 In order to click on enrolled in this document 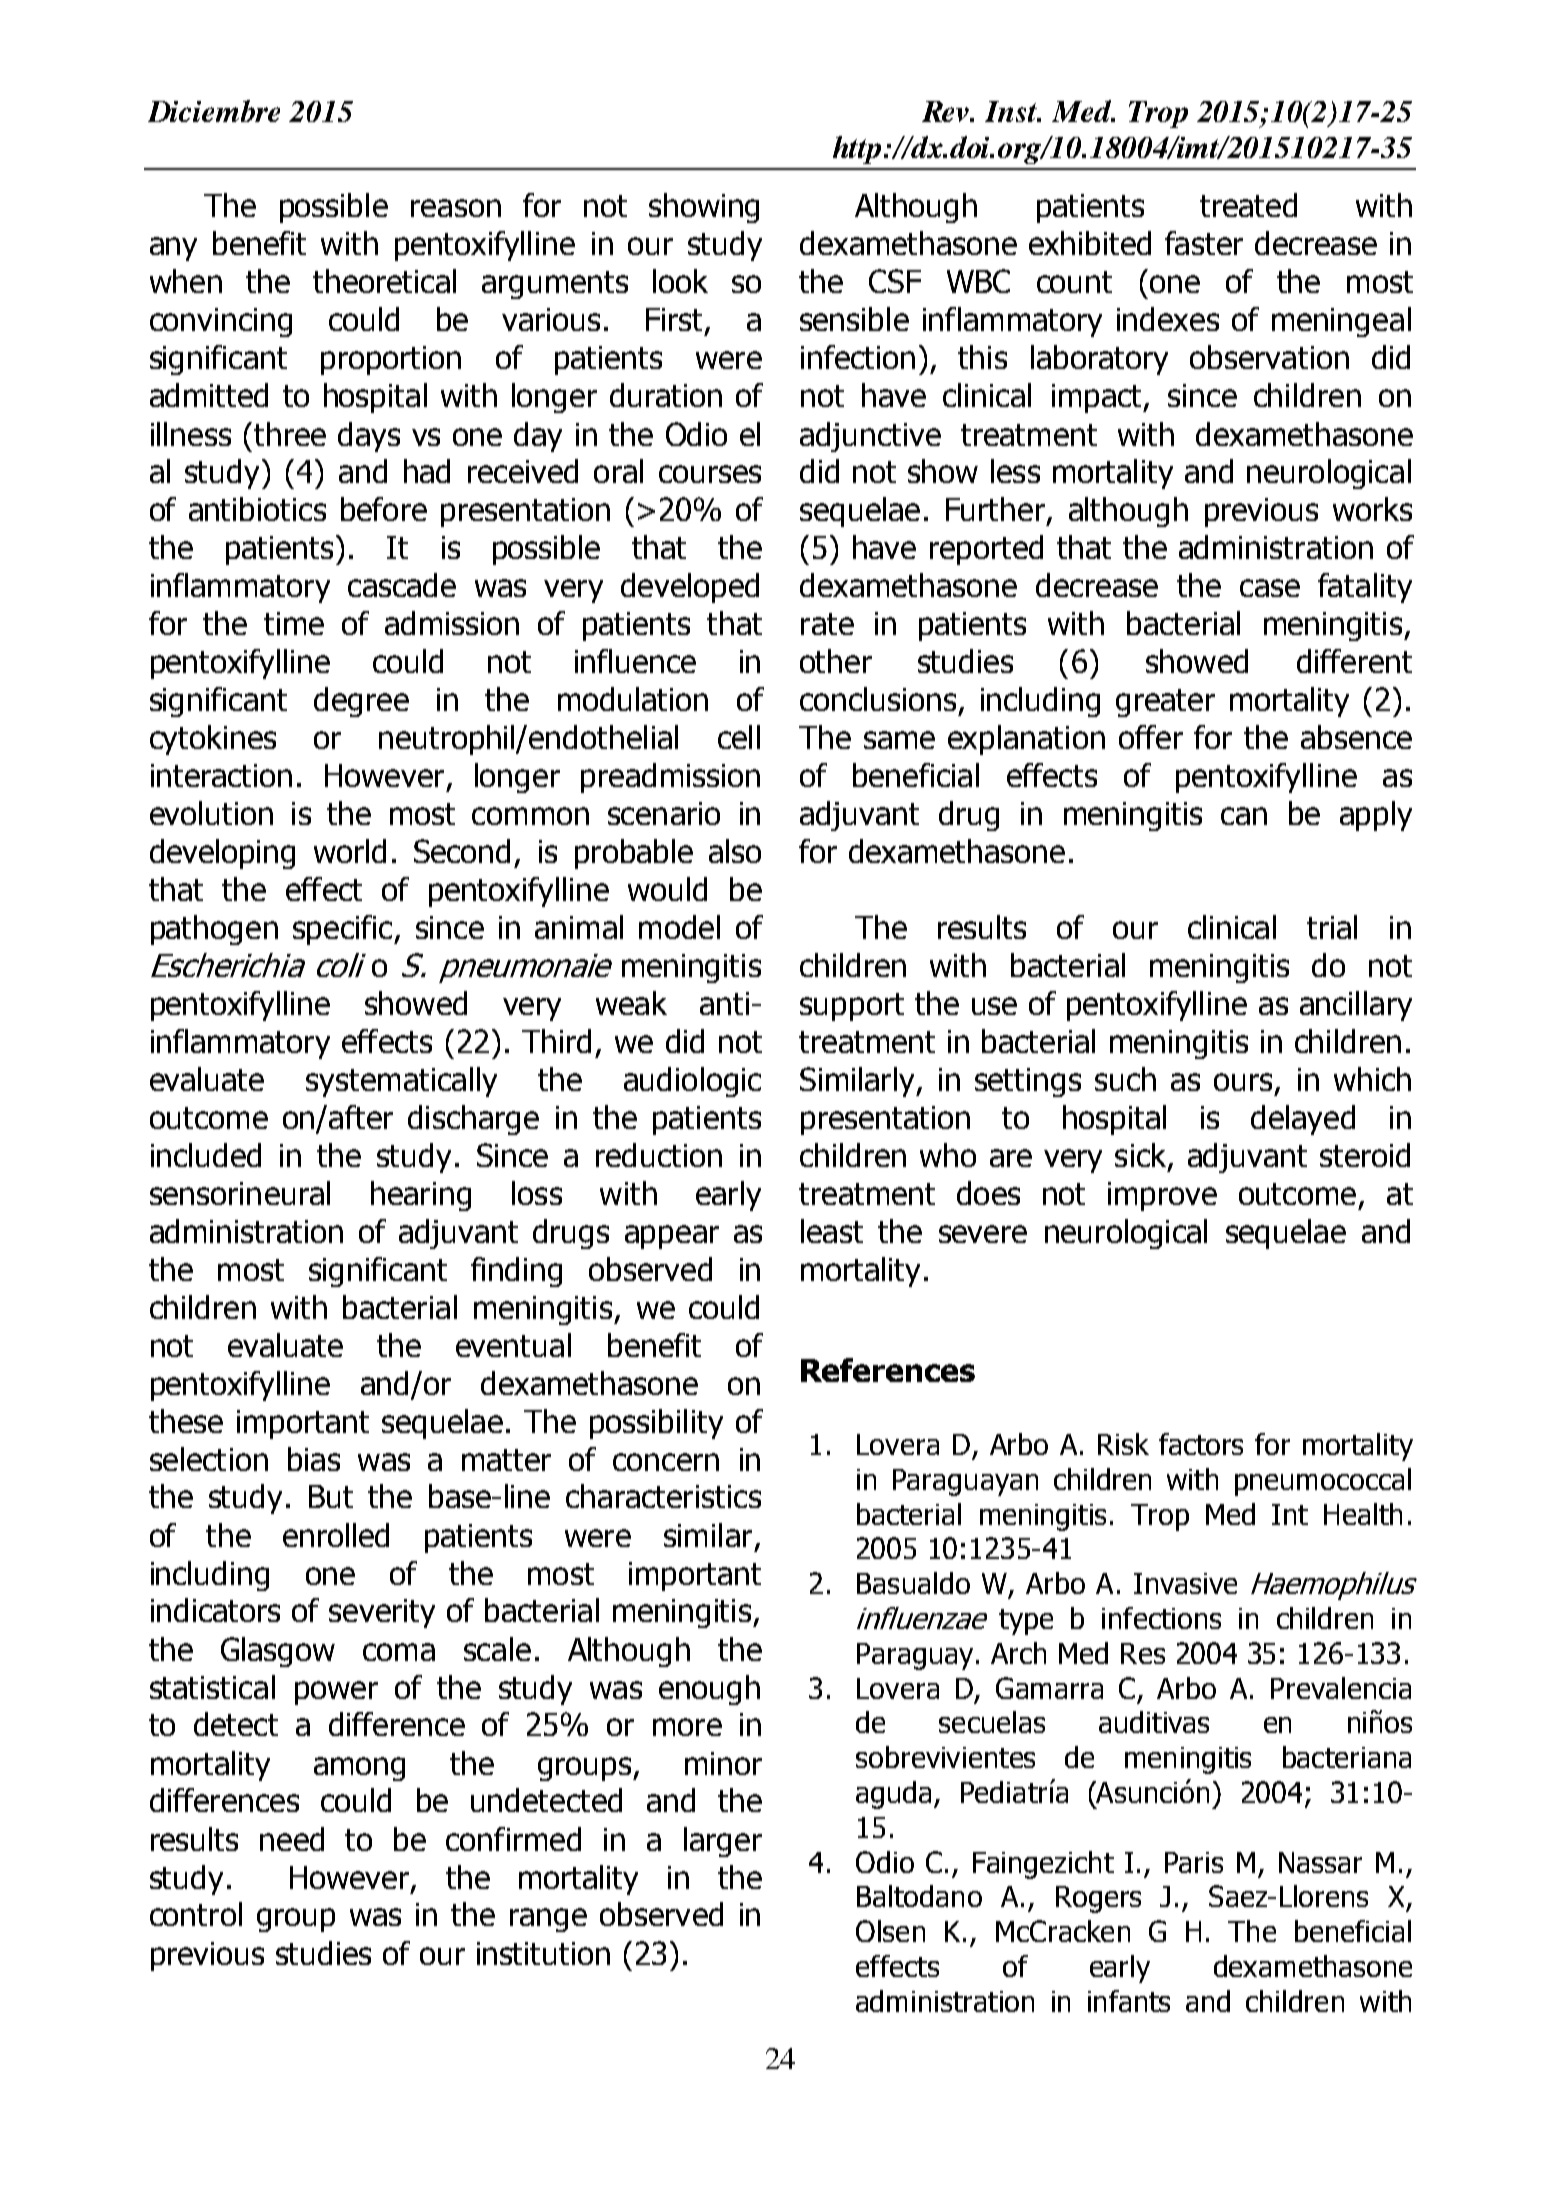, I will do `click(336, 1535)`.
